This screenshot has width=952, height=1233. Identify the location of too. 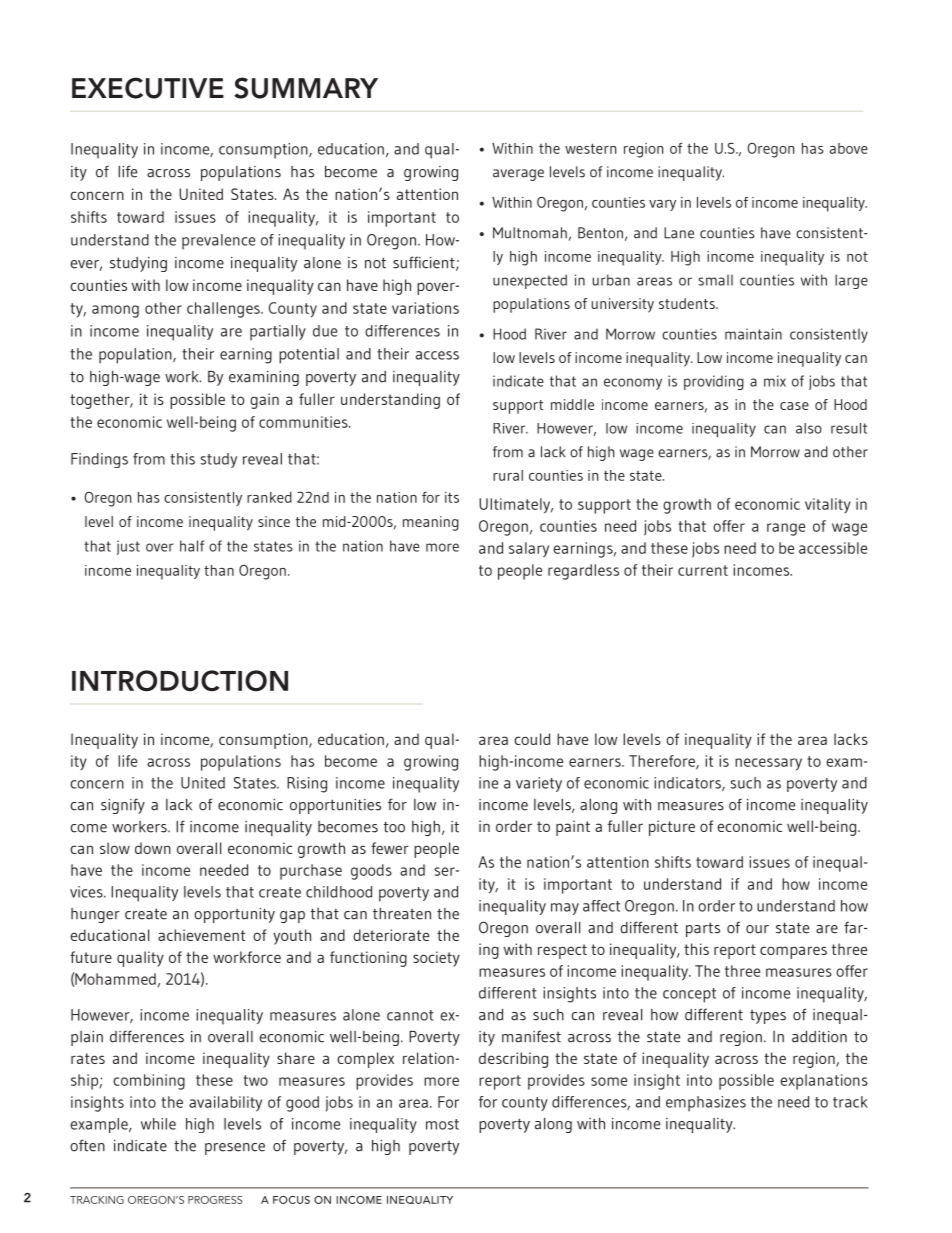
(394, 827).
